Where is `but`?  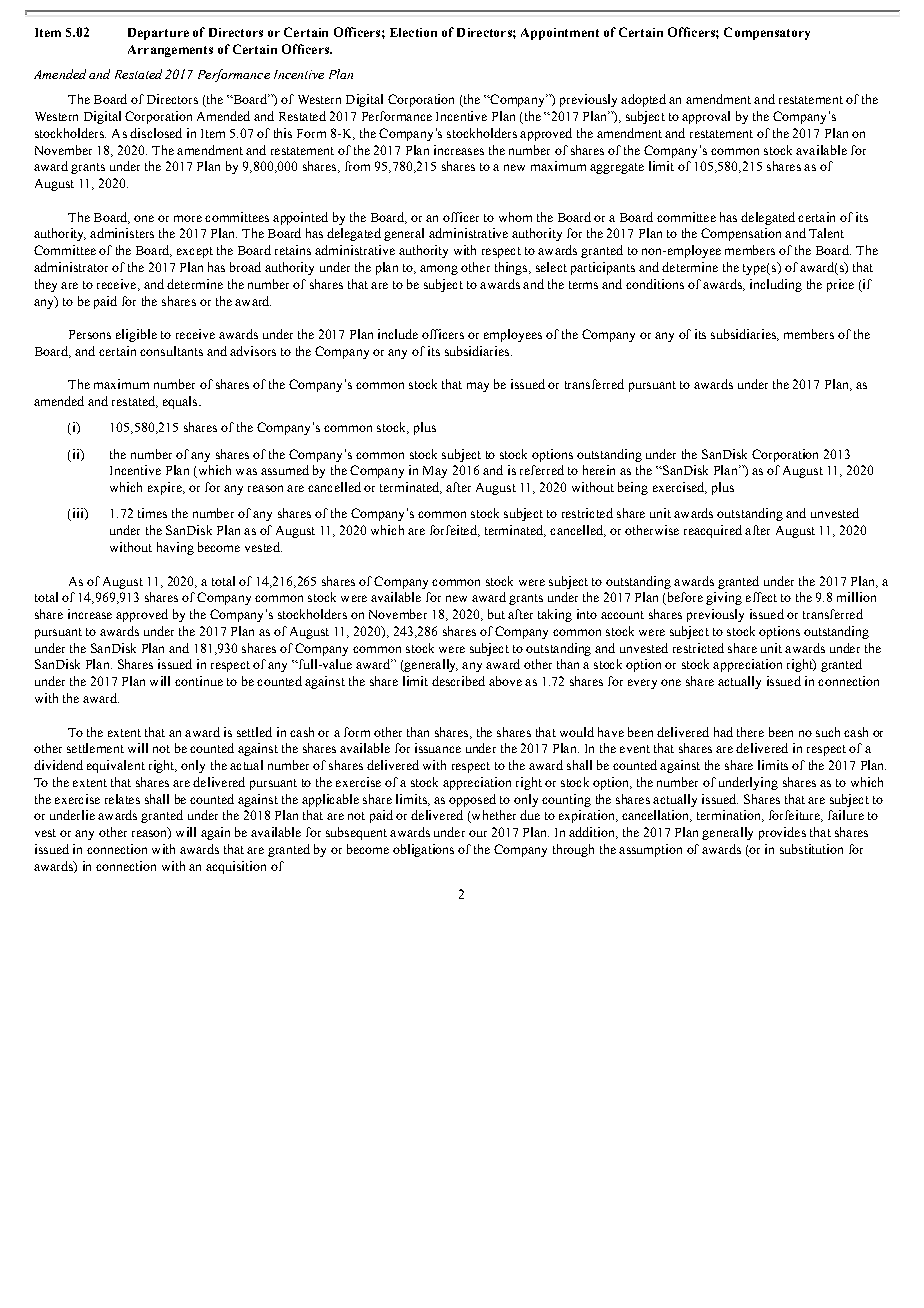
but is located at coordinates (496, 614).
